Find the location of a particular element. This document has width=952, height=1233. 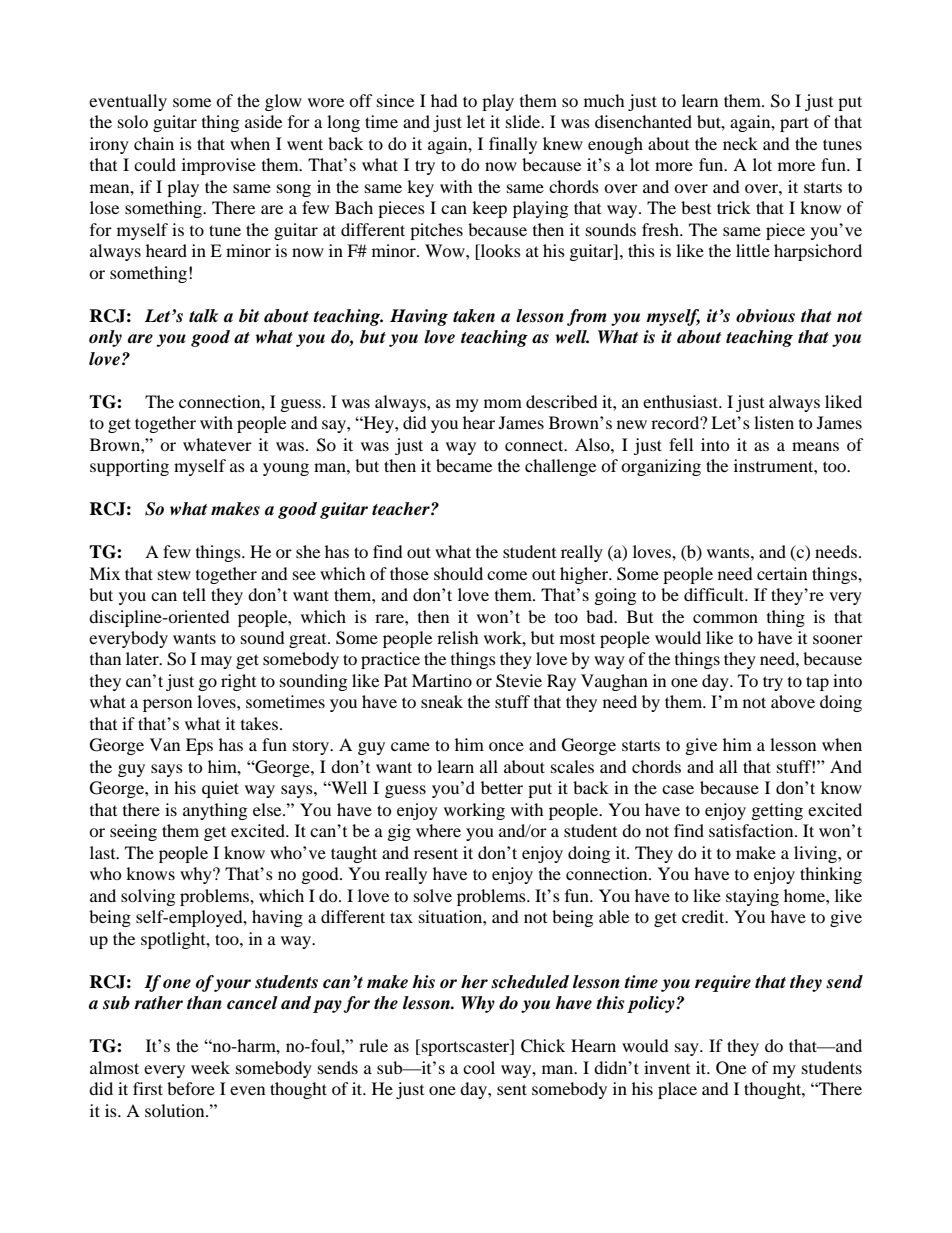

neck is located at coordinates (740, 143).
